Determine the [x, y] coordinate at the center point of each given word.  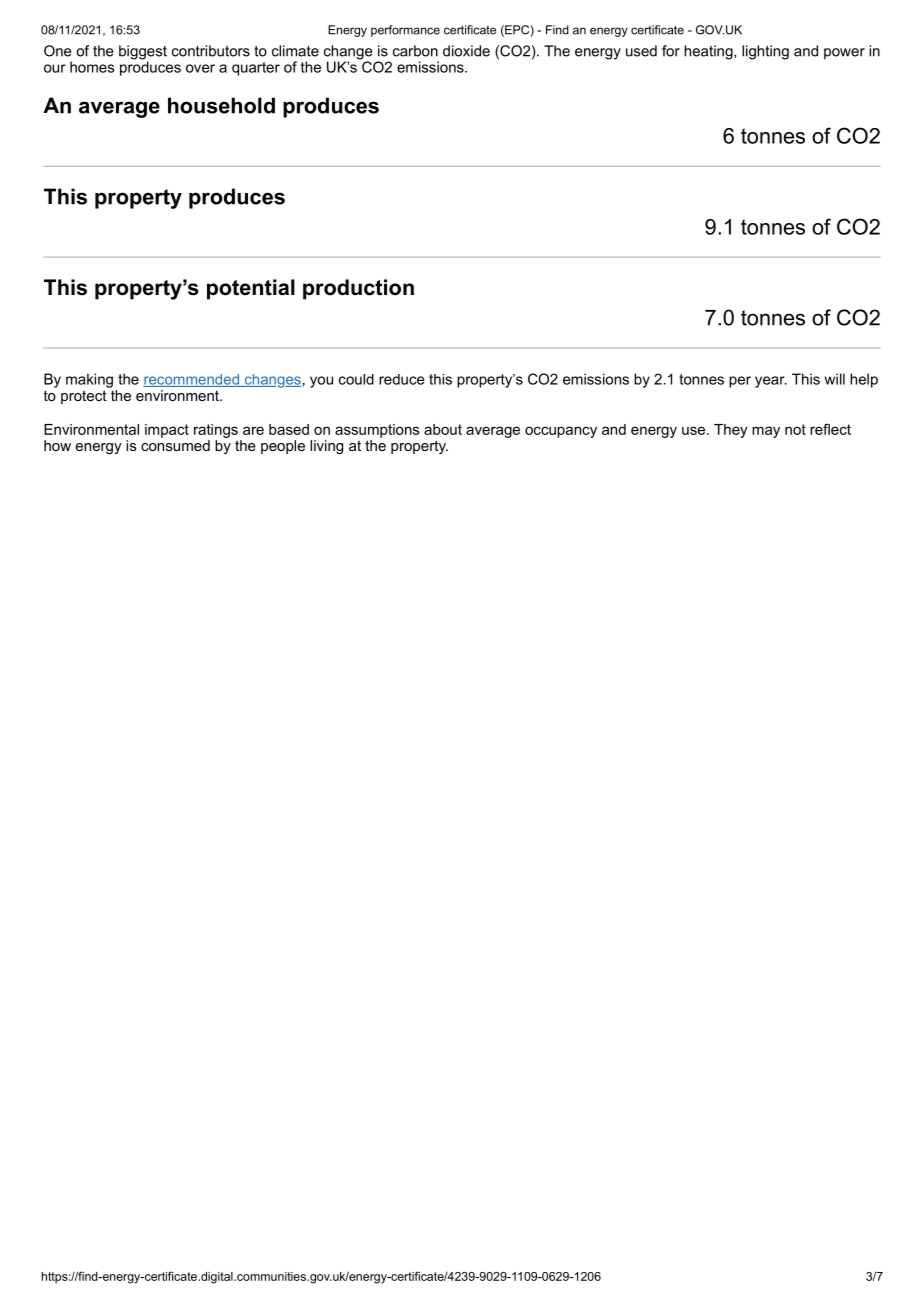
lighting [765, 52]
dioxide [466, 51]
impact [167, 431]
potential [251, 289]
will [834, 379]
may [766, 432]
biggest [143, 53]
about [443, 429]
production [358, 289]
